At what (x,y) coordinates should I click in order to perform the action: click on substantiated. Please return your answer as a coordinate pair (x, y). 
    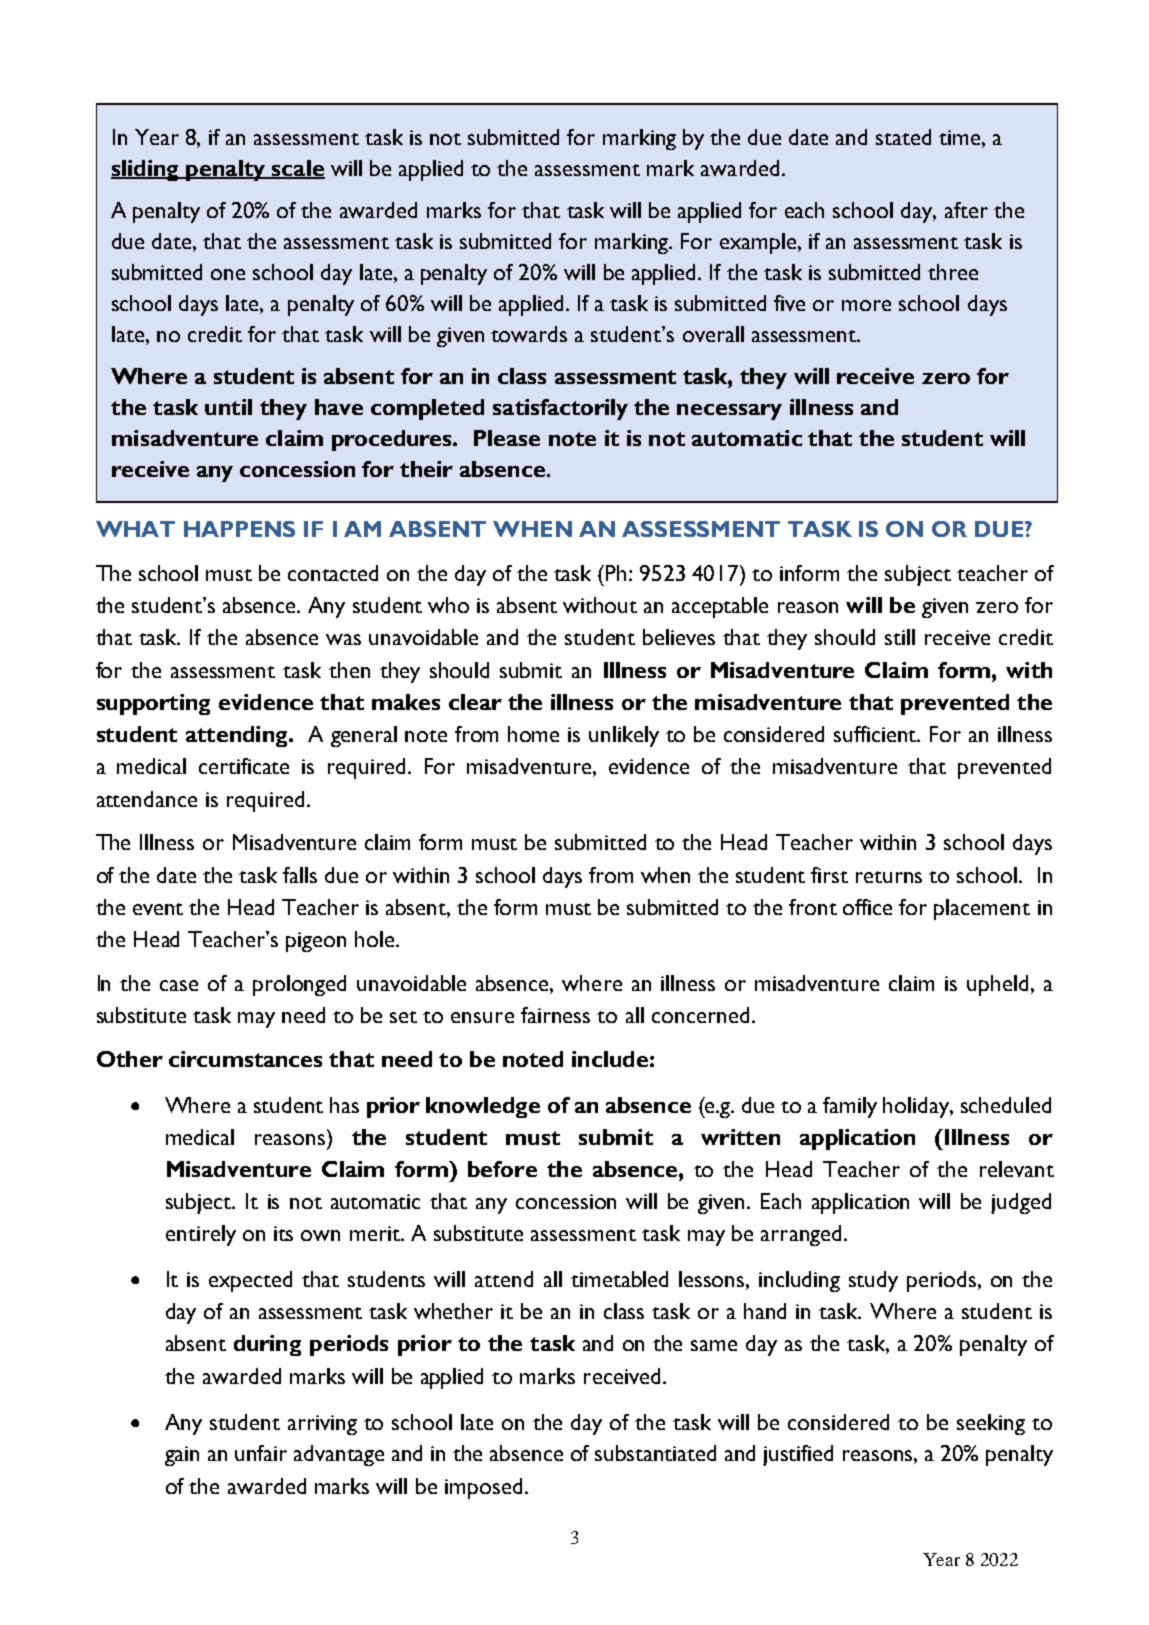
    Looking at the image, I should click on (655, 1453).
